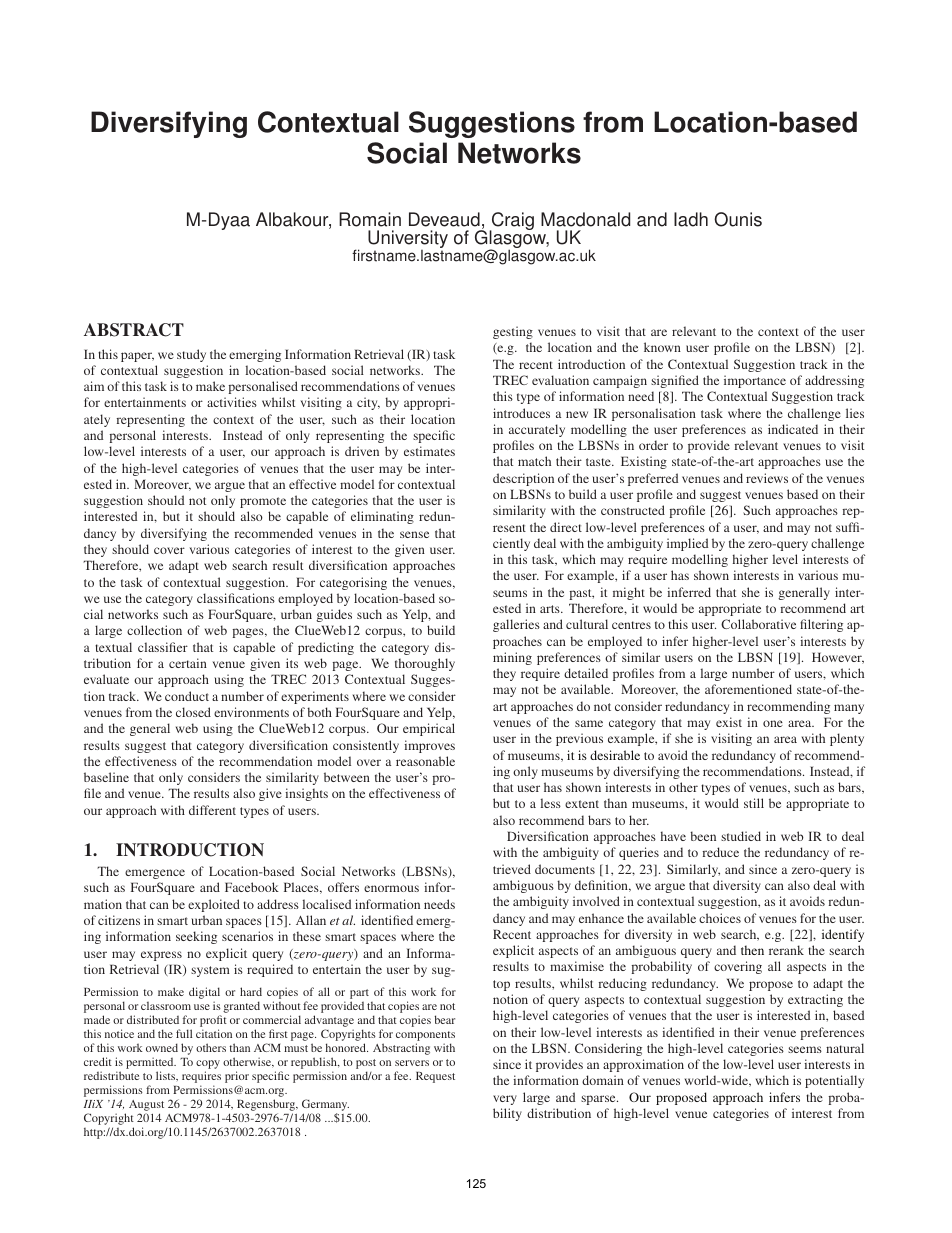  What do you see at coordinates (758, 624) in the screenshot?
I see `Collaborative` at bounding box center [758, 624].
